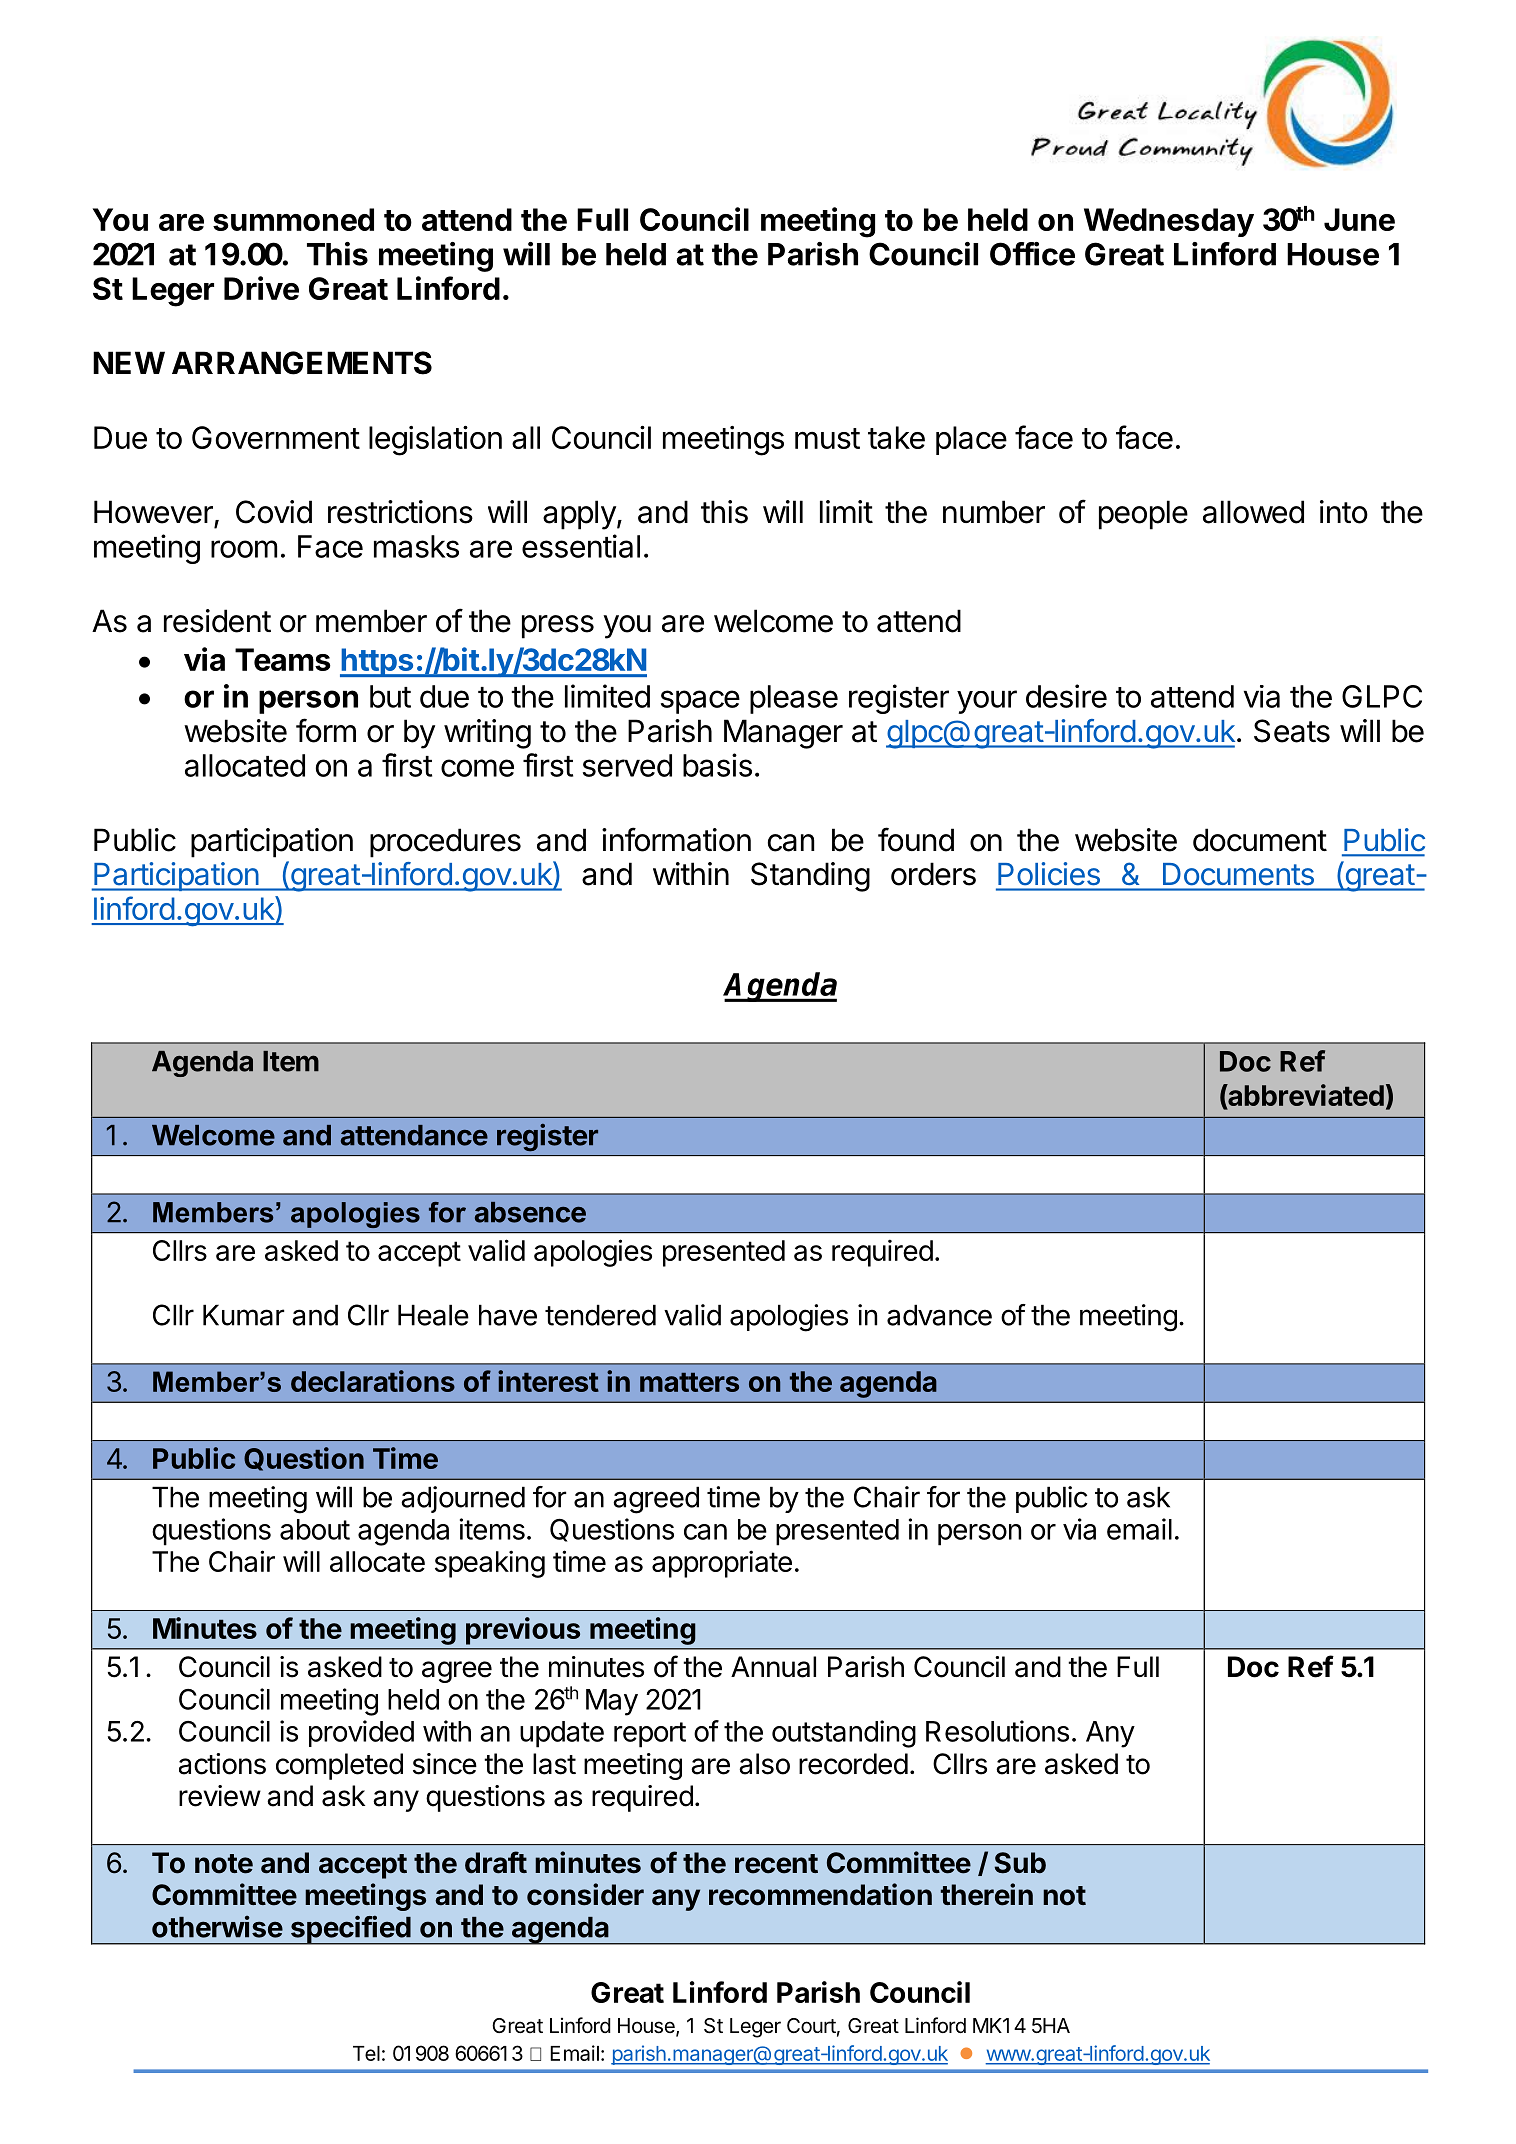  I want to click on must, so click(827, 438).
